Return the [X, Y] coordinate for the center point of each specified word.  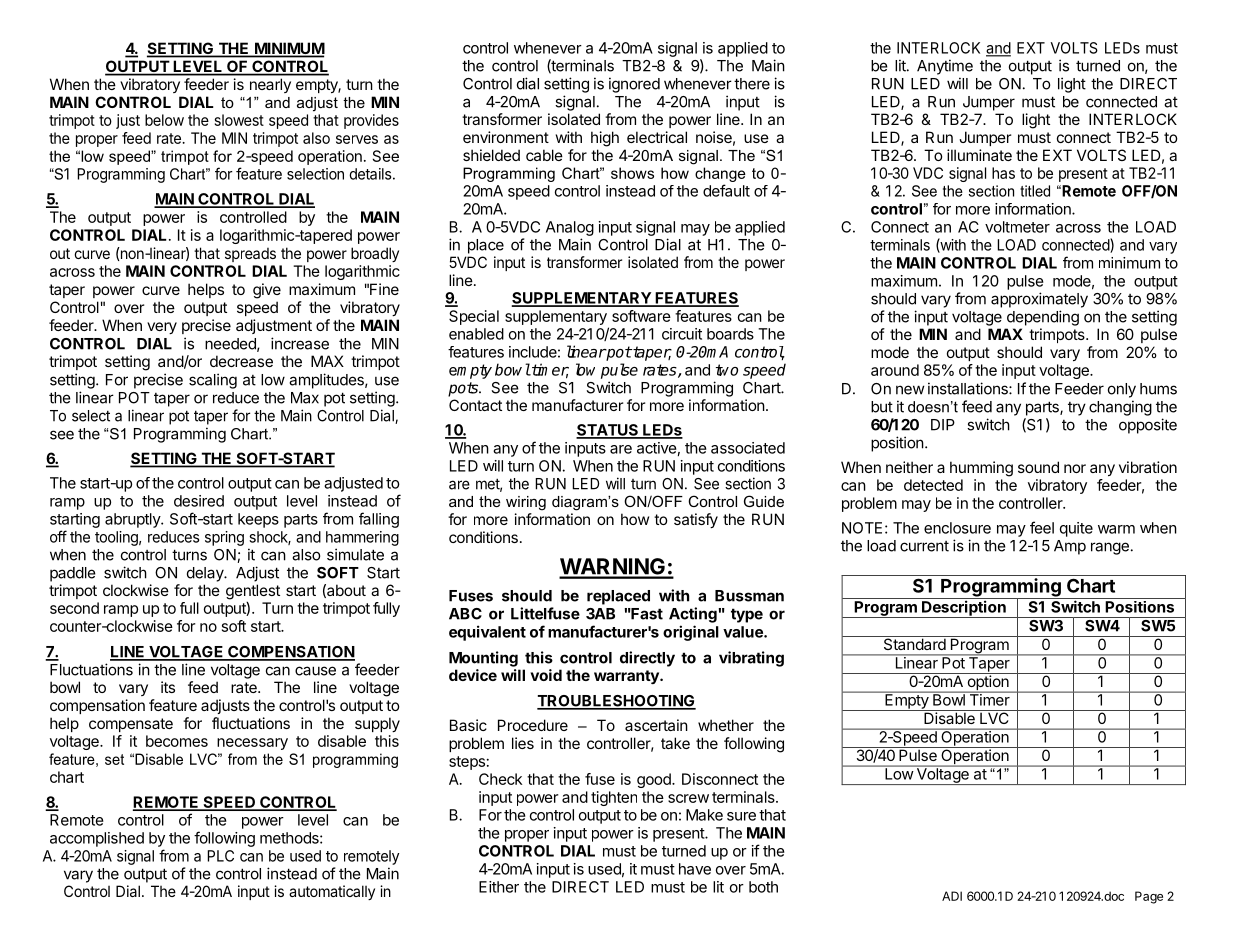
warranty [627, 677]
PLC [220, 856]
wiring [526, 503]
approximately [1039, 300]
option [988, 683]
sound [1038, 467]
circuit [682, 334]
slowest [239, 120]
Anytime [945, 67]
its [168, 687]
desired [199, 501]
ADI [952, 896]
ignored [634, 85]
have [695, 869]
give [267, 291]
